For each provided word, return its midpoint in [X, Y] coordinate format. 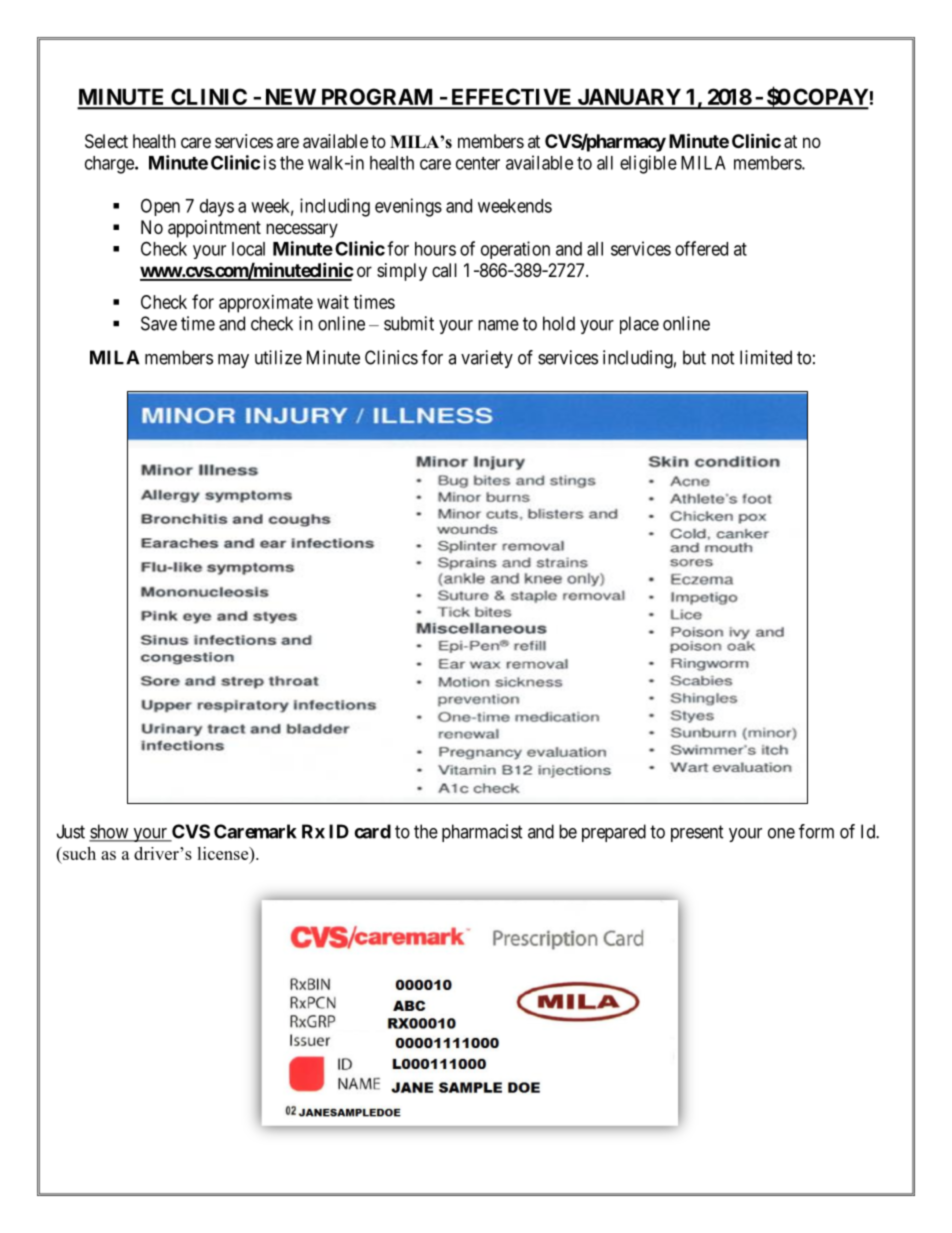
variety [487, 359]
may [233, 361]
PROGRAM [377, 98]
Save [159, 323]
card [372, 831]
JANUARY [629, 98]
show [110, 832]
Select [106, 141]
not [723, 358]
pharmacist [482, 833]
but [694, 357]
